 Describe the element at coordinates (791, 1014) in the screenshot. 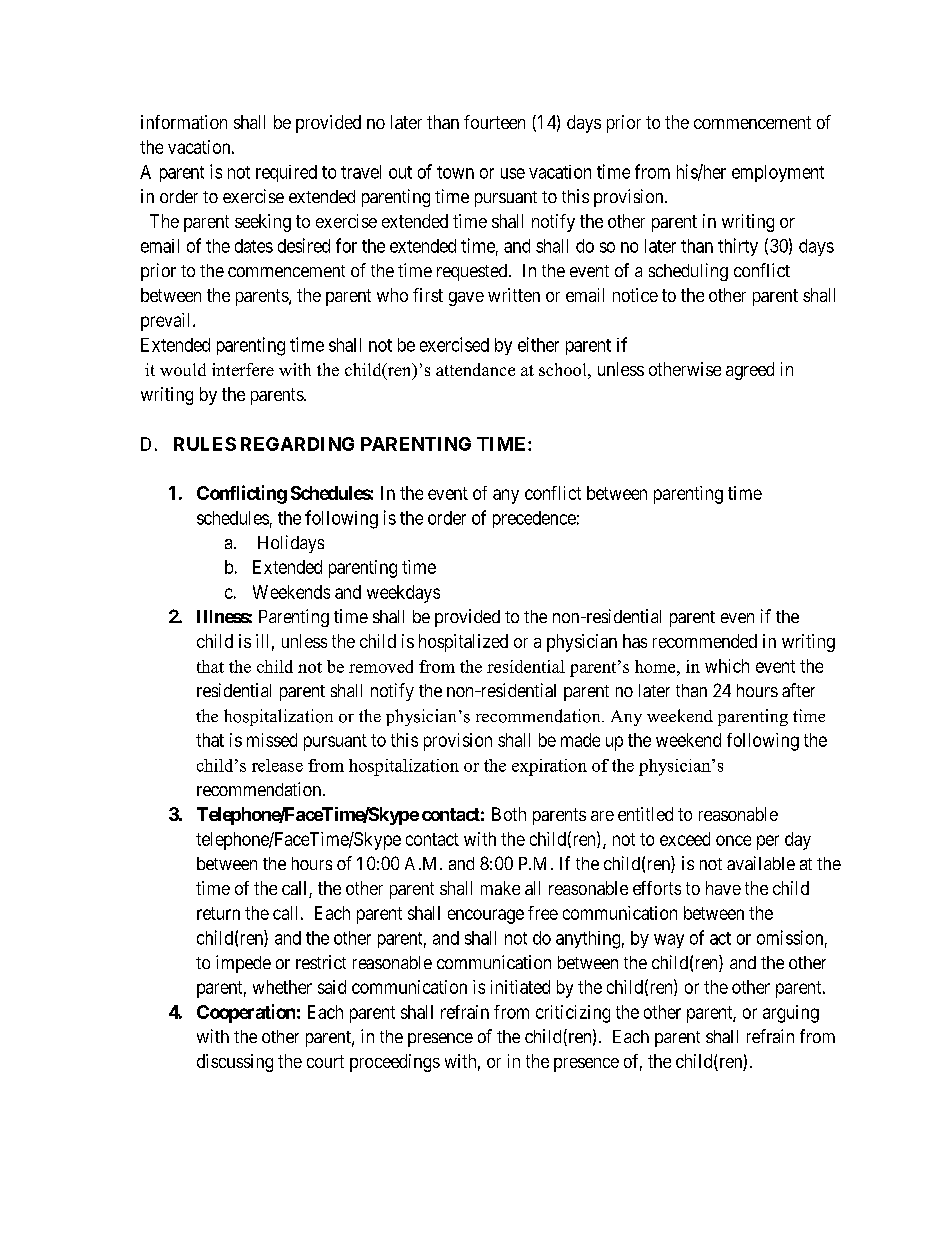

I see `arguing` at that location.
